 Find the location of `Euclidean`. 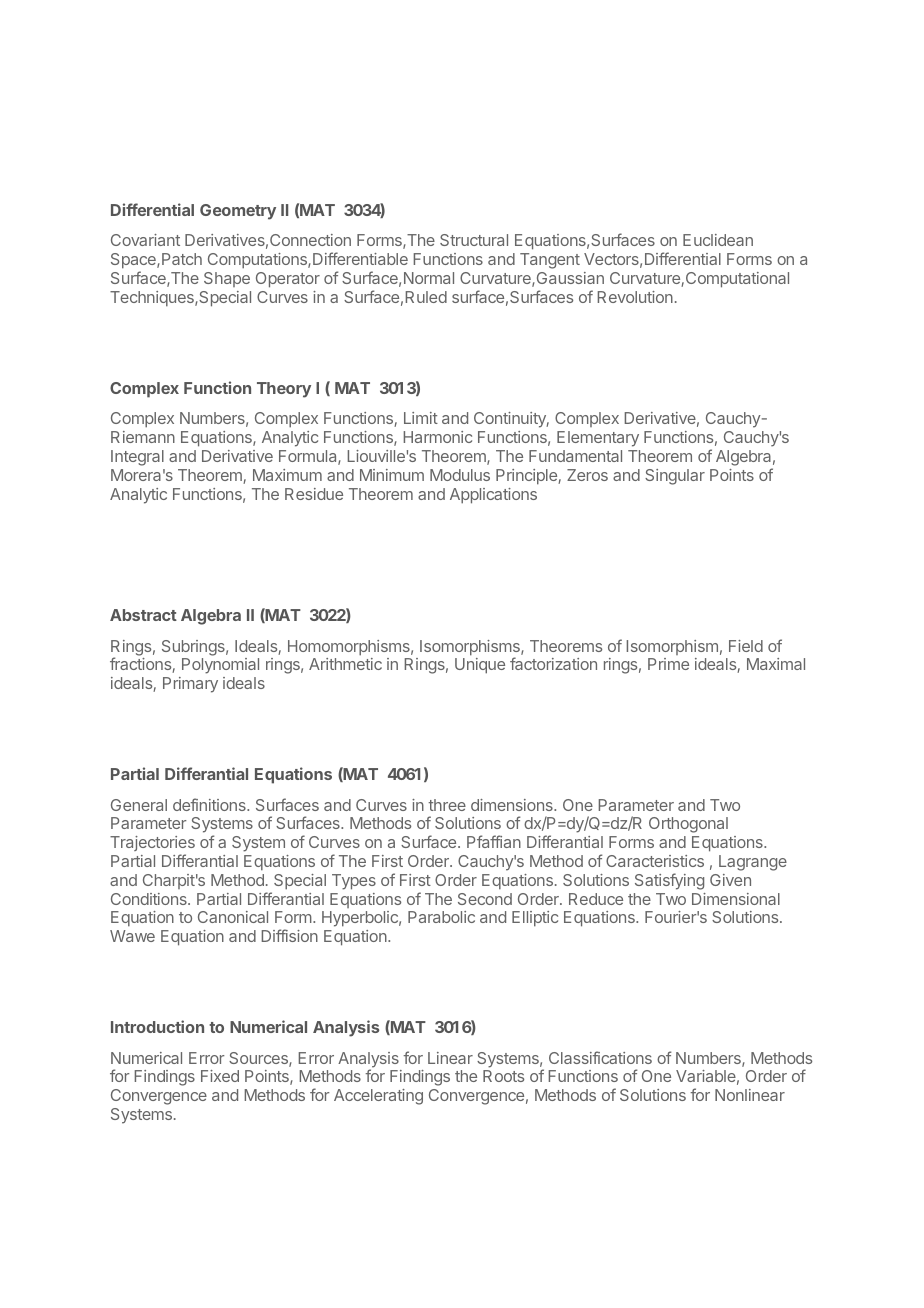

Euclidean is located at coordinates (718, 240).
